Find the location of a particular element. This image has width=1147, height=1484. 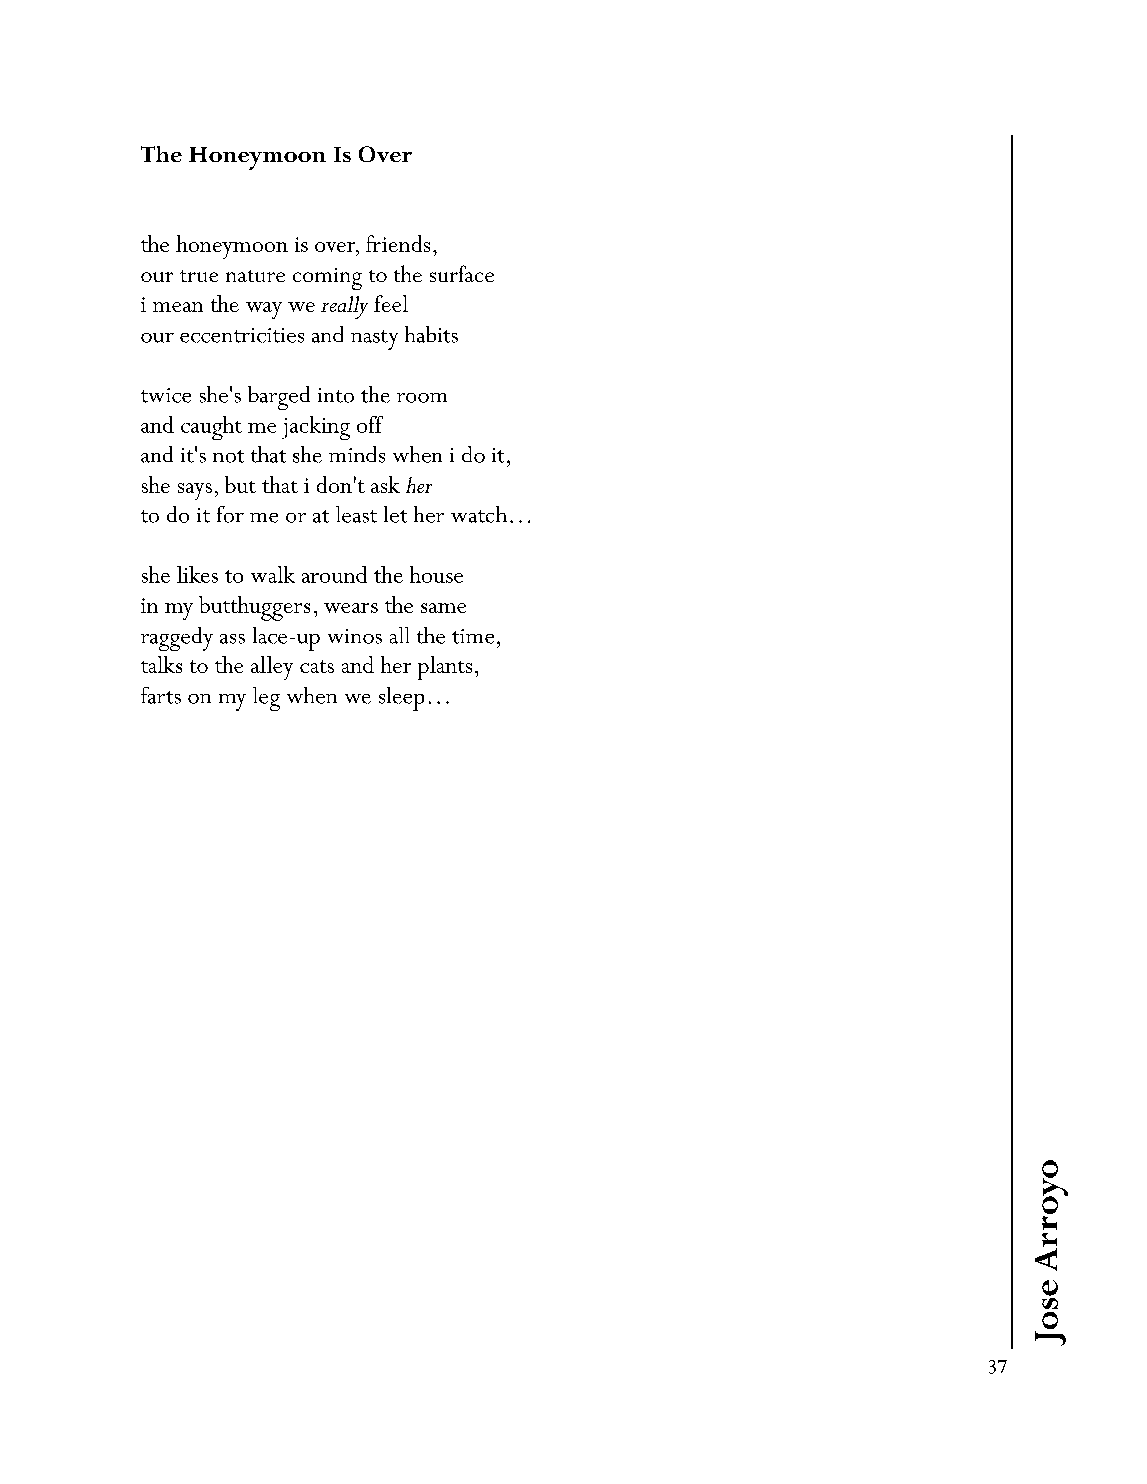

around is located at coordinates (334, 574).
